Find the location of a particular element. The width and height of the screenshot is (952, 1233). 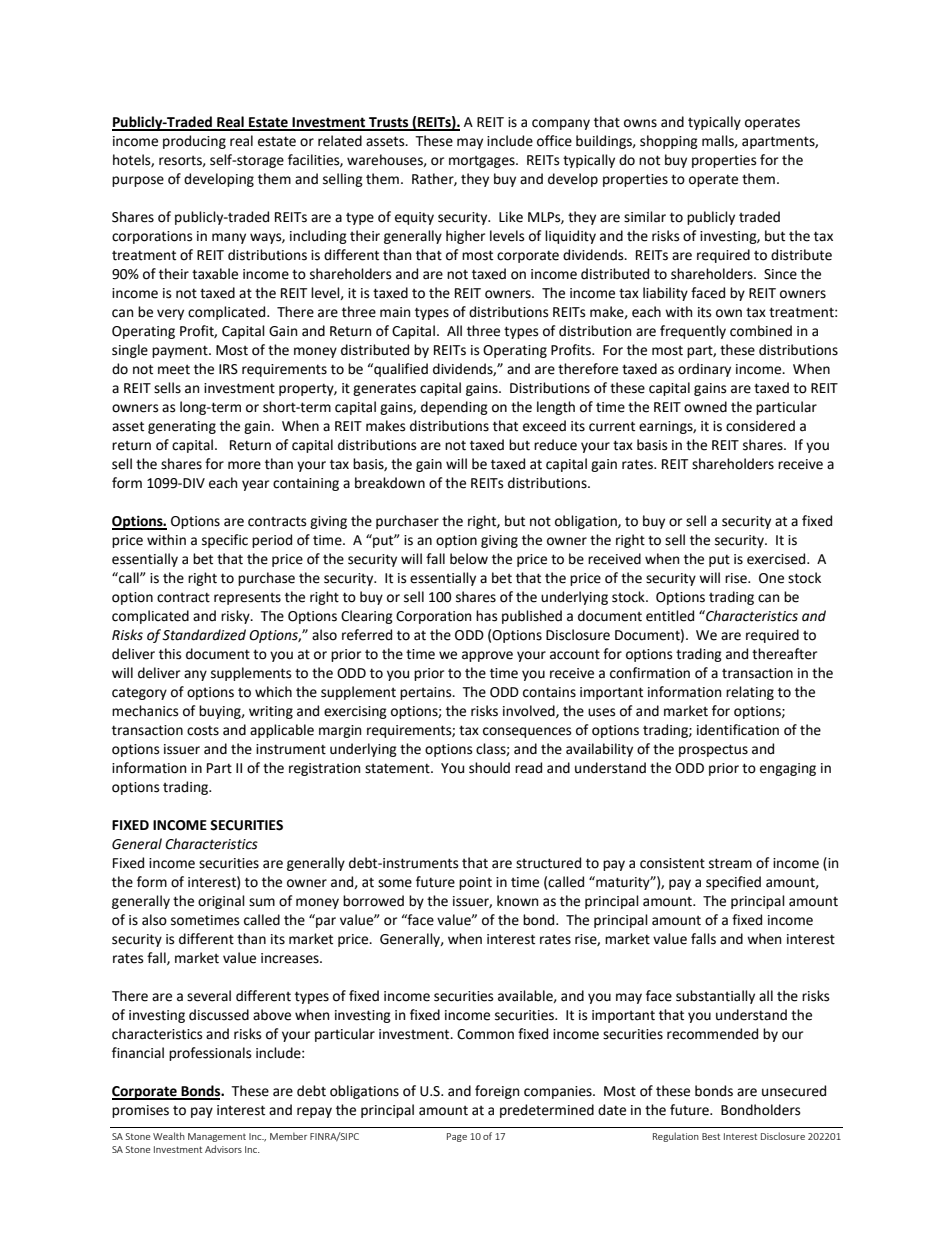

producing is located at coordinates (194, 142).
